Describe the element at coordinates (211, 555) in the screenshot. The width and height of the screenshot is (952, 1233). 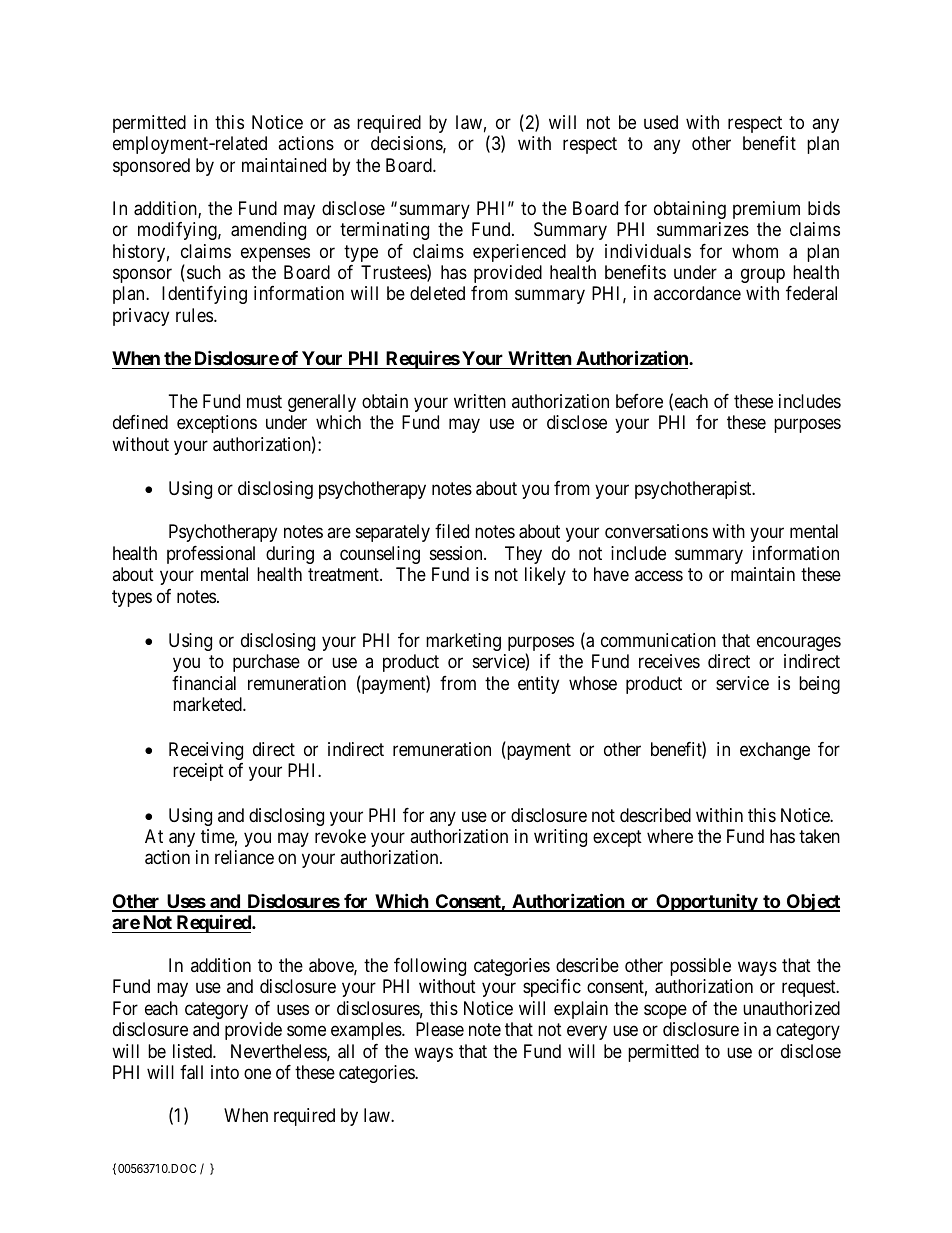
I see `professional` at that location.
